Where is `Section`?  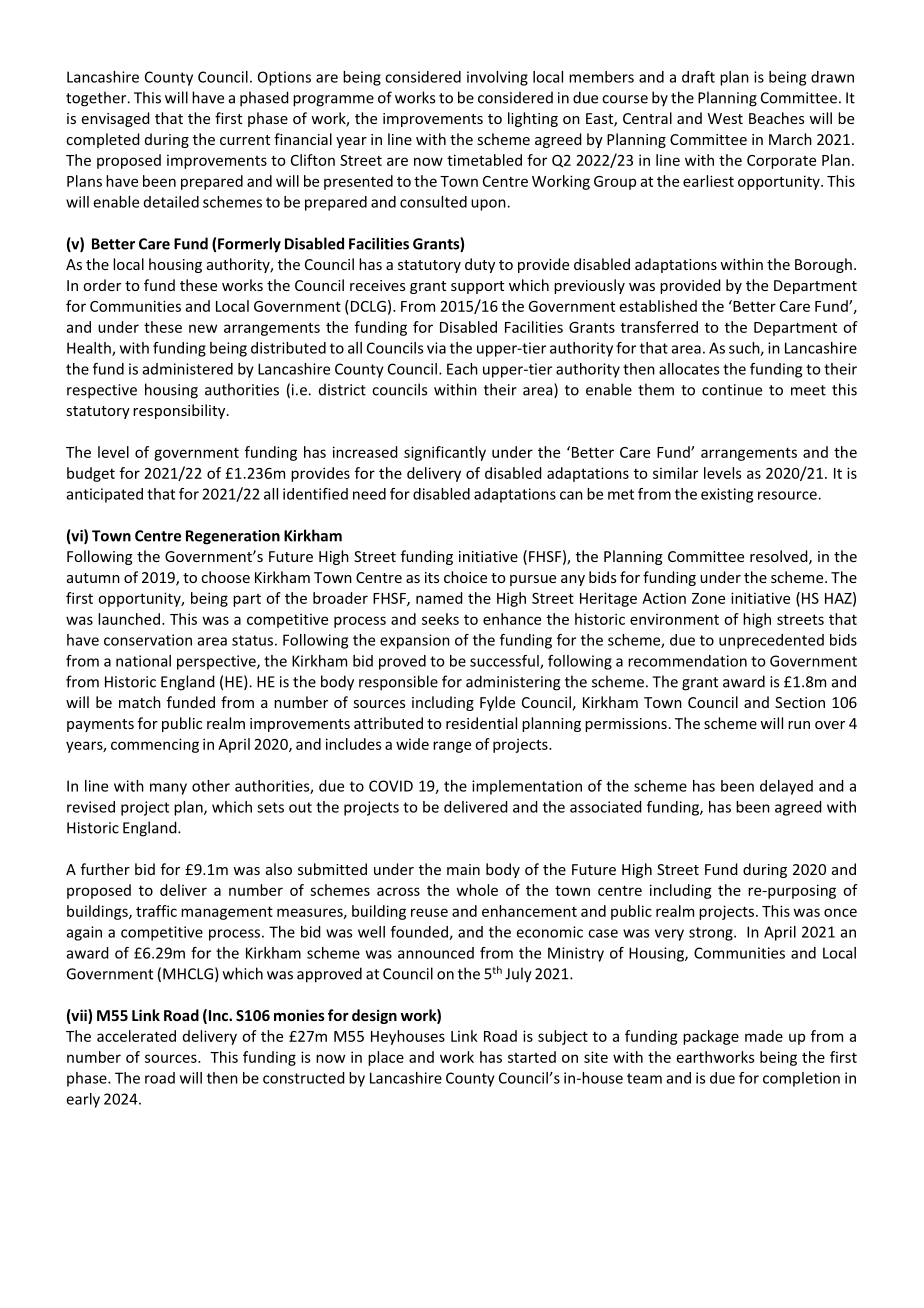
Section is located at coordinates (800, 702).
